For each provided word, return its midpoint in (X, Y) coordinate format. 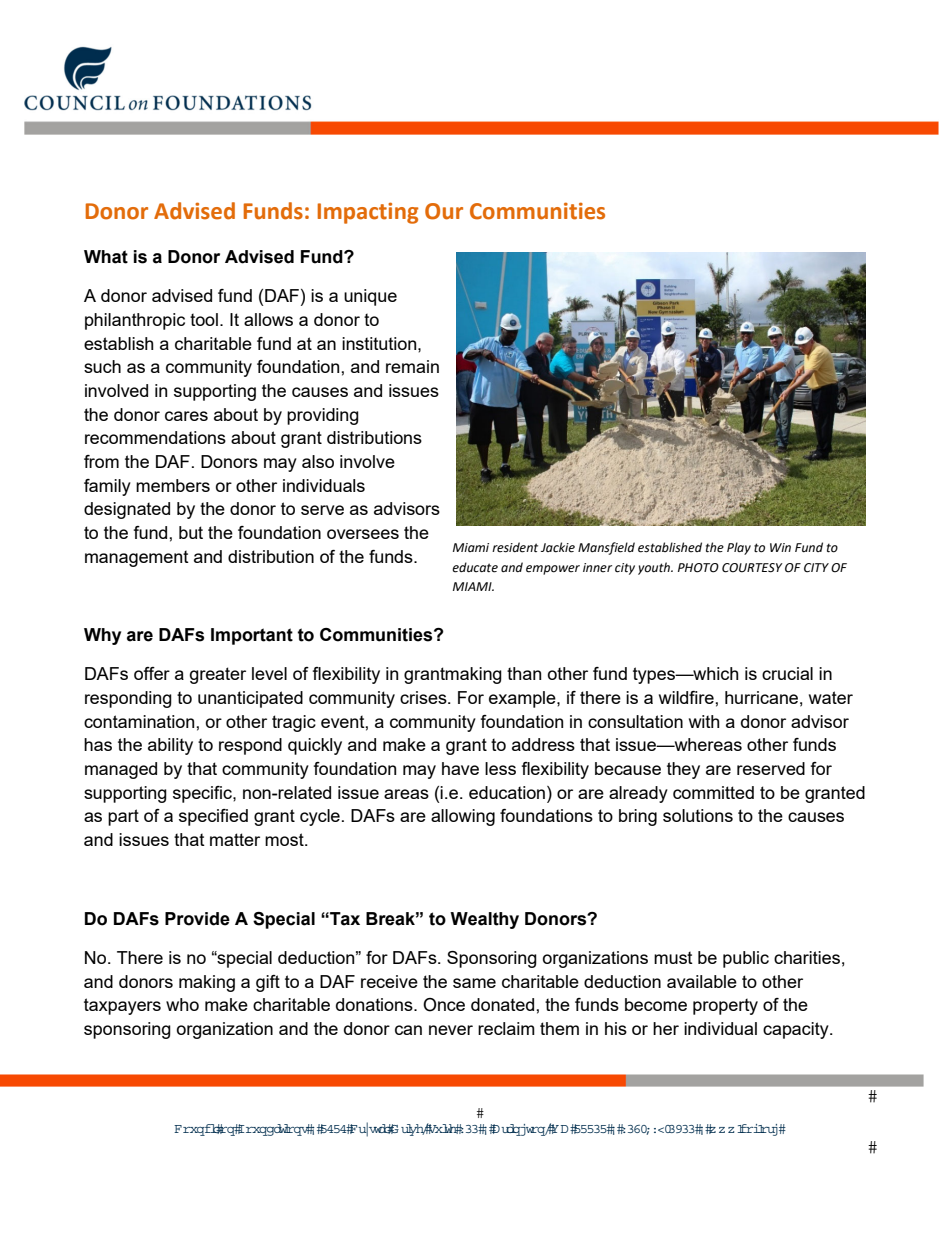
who (182, 1004)
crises (424, 697)
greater (217, 675)
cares (186, 416)
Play (739, 548)
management (137, 559)
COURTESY (752, 568)
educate (475, 567)
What (106, 257)
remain (412, 366)
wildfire (687, 697)
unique (370, 297)
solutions (698, 815)
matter (235, 839)
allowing (463, 817)
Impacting (368, 213)
